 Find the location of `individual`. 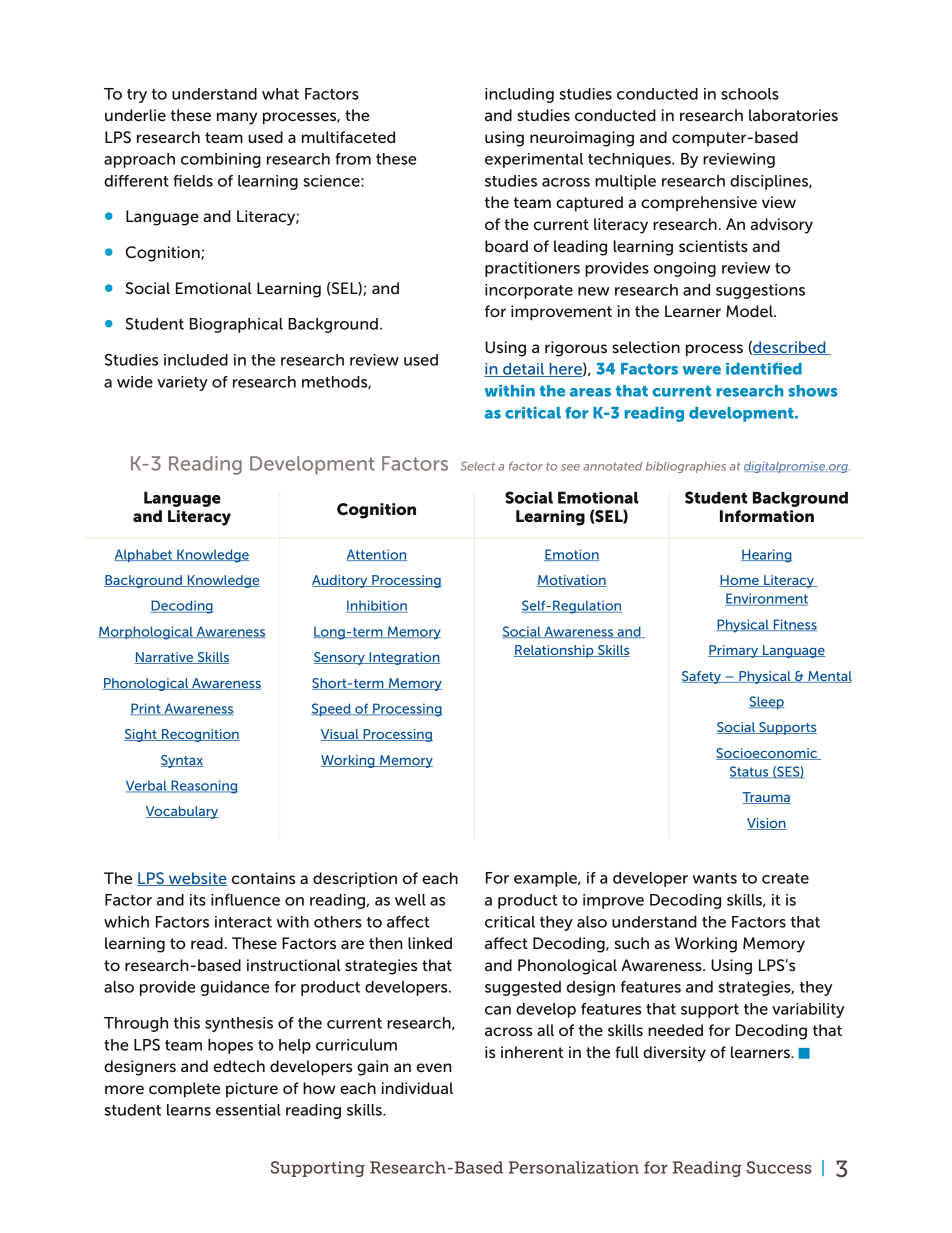

individual is located at coordinates (417, 1088).
